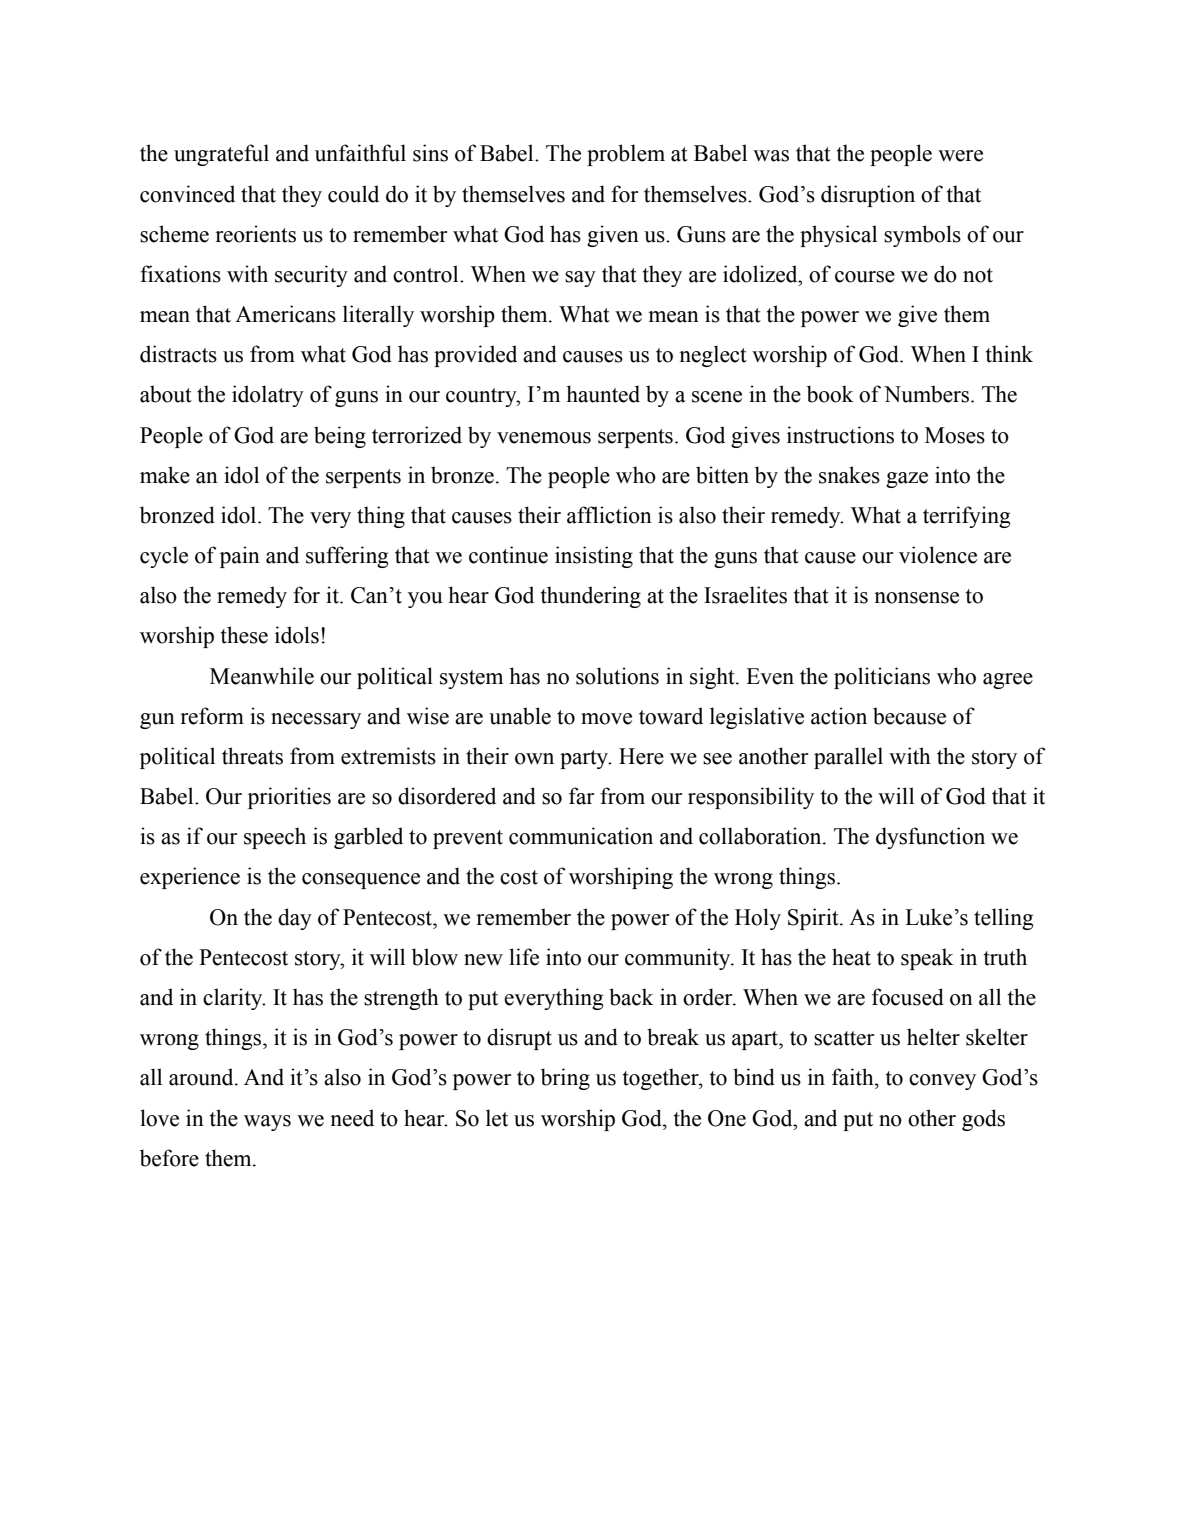  Describe the element at coordinates (617, 676) in the screenshot. I see `solutions` at that location.
